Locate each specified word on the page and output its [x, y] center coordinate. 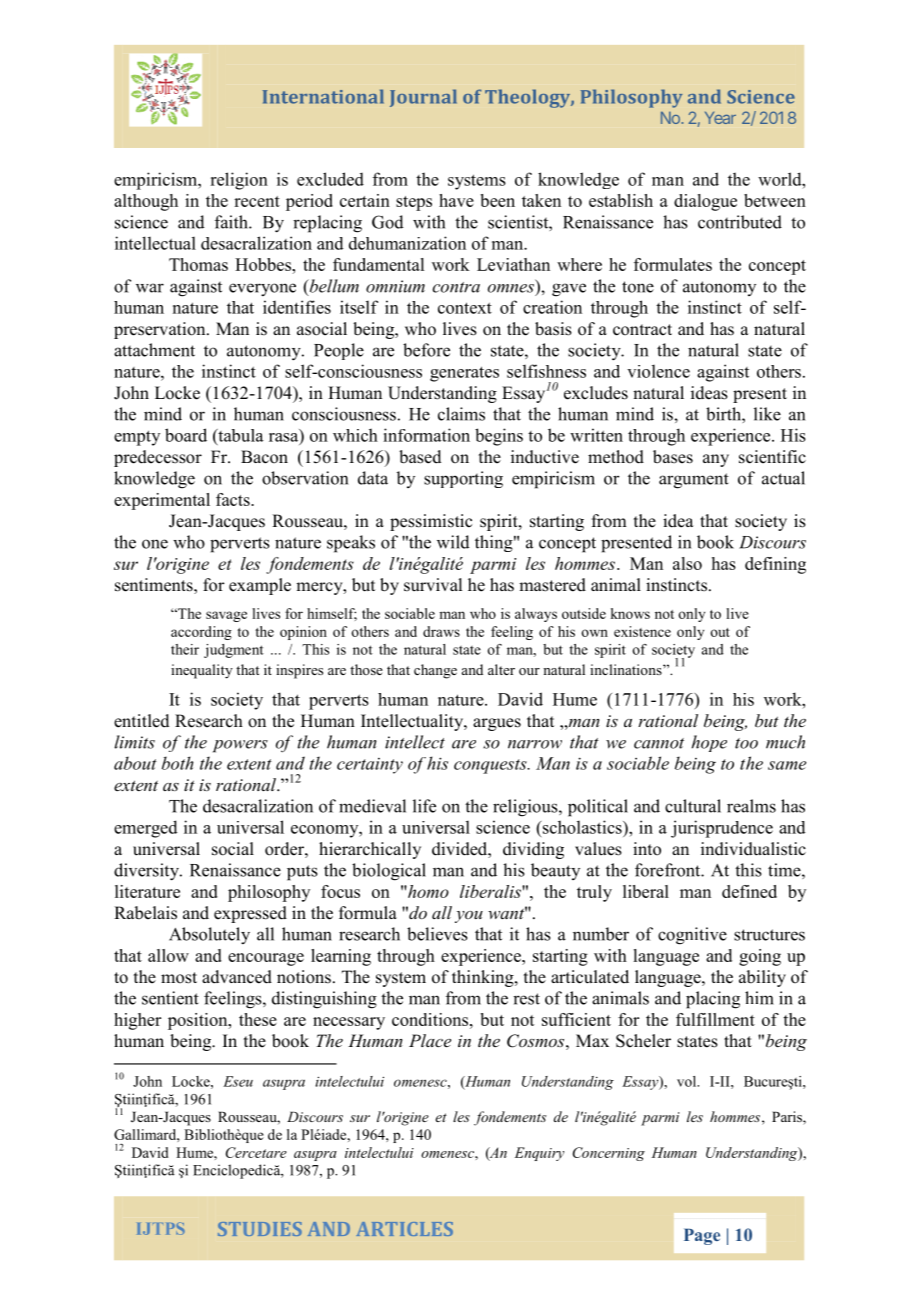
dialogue [705, 202]
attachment [154, 350]
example [260, 586]
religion [239, 181]
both [178, 763]
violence [658, 371]
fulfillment [715, 1019]
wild [453, 542]
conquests [491, 766]
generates [464, 374]
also [687, 563]
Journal [423, 98]
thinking [484, 978]
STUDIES [260, 1229]
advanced [237, 977]
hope [709, 743]
